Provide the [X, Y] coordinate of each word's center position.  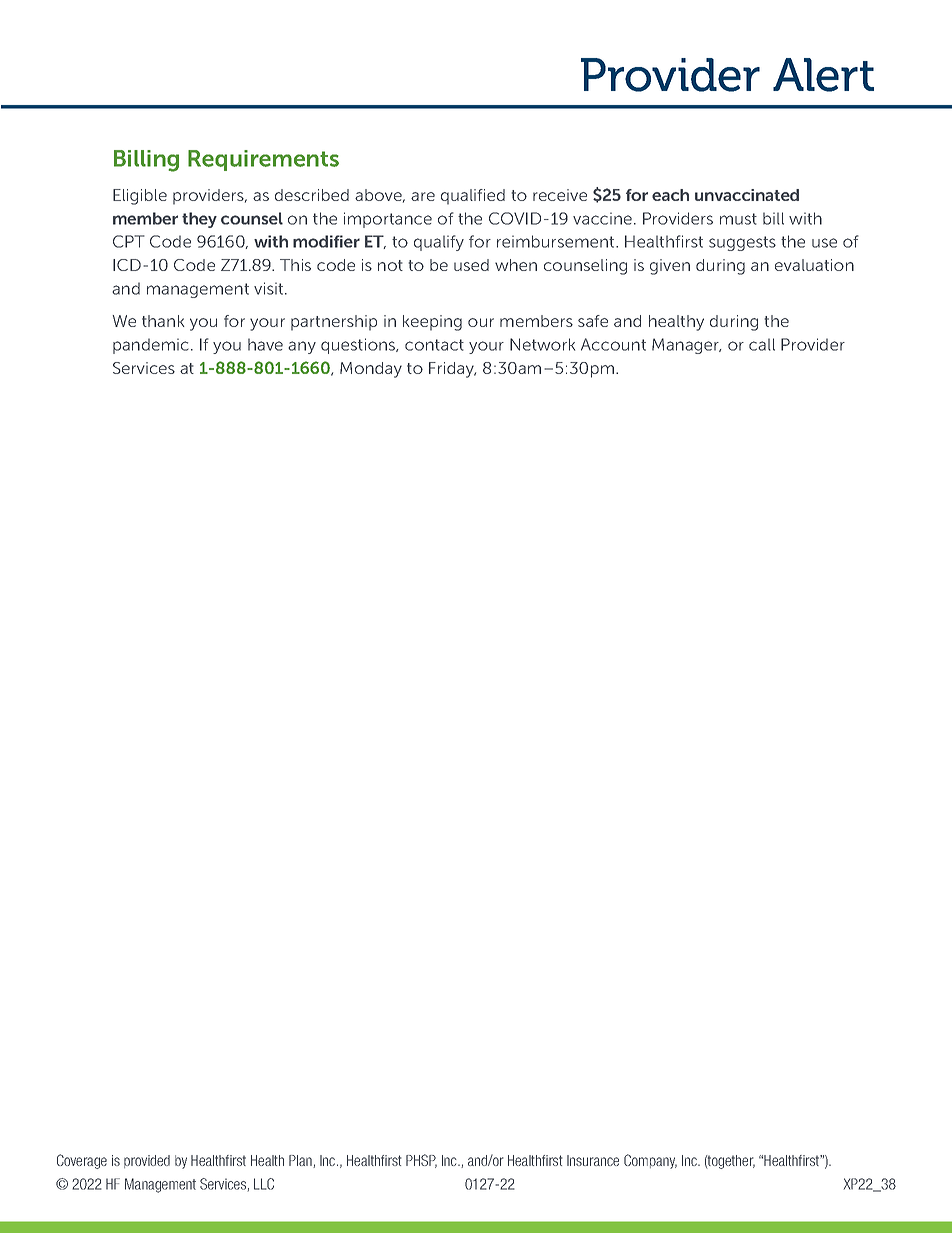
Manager [686, 346]
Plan [301, 1161]
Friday [452, 370]
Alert [823, 75]
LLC [264, 1184]
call [762, 344]
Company [650, 1161]
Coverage [82, 1161]
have [265, 344]
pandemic [151, 346]
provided [147, 1161]
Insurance [593, 1160]
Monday [371, 370]
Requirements [263, 160]
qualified [473, 197]
